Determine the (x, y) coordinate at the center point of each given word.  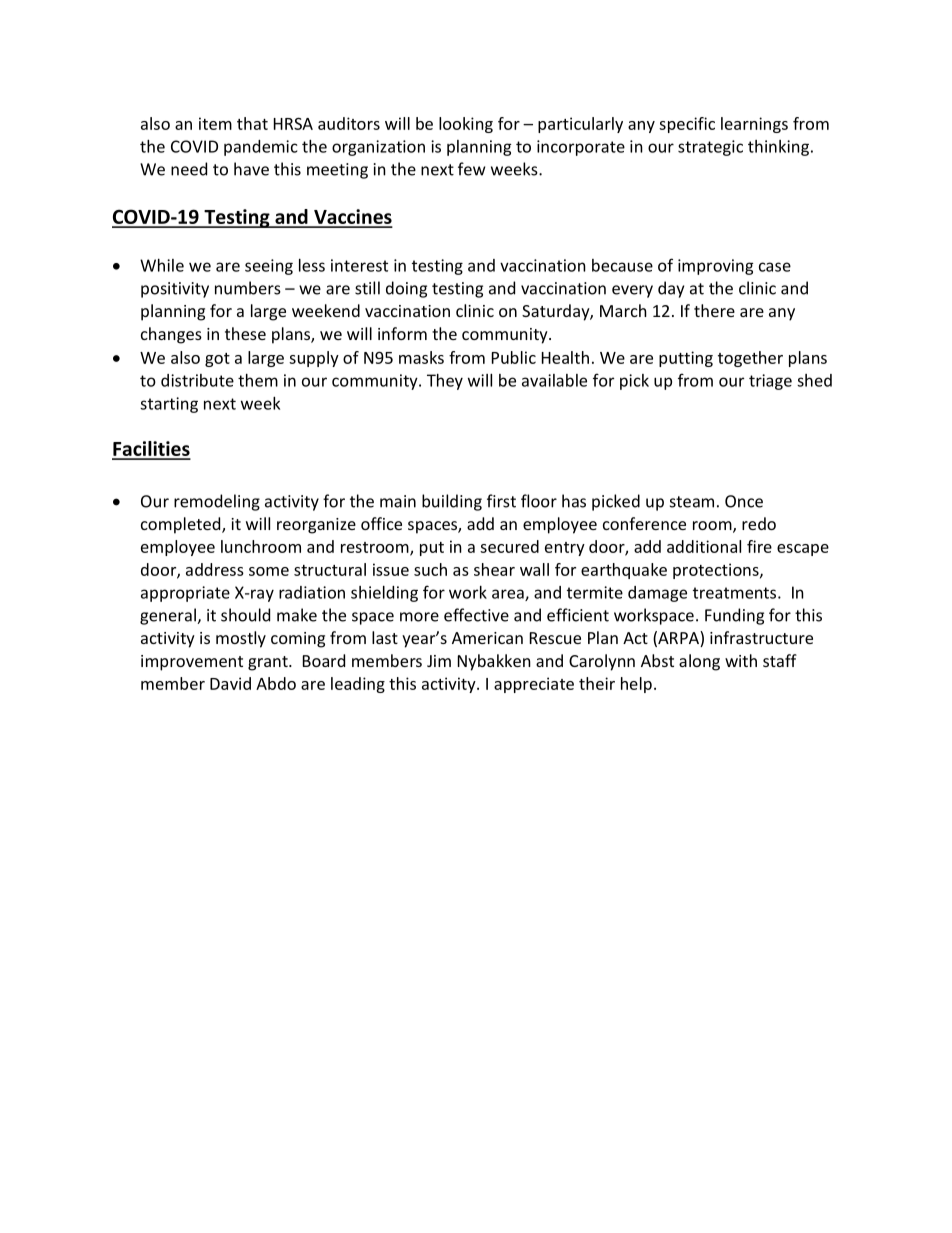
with (741, 660)
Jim (439, 661)
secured (509, 546)
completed (182, 525)
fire (759, 546)
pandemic (260, 148)
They (445, 382)
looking (466, 125)
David (230, 683)
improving (716, 267)
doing (406, 289)
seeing (269, 267)
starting (169, 405)
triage (770, 382)
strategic (710, 148)
